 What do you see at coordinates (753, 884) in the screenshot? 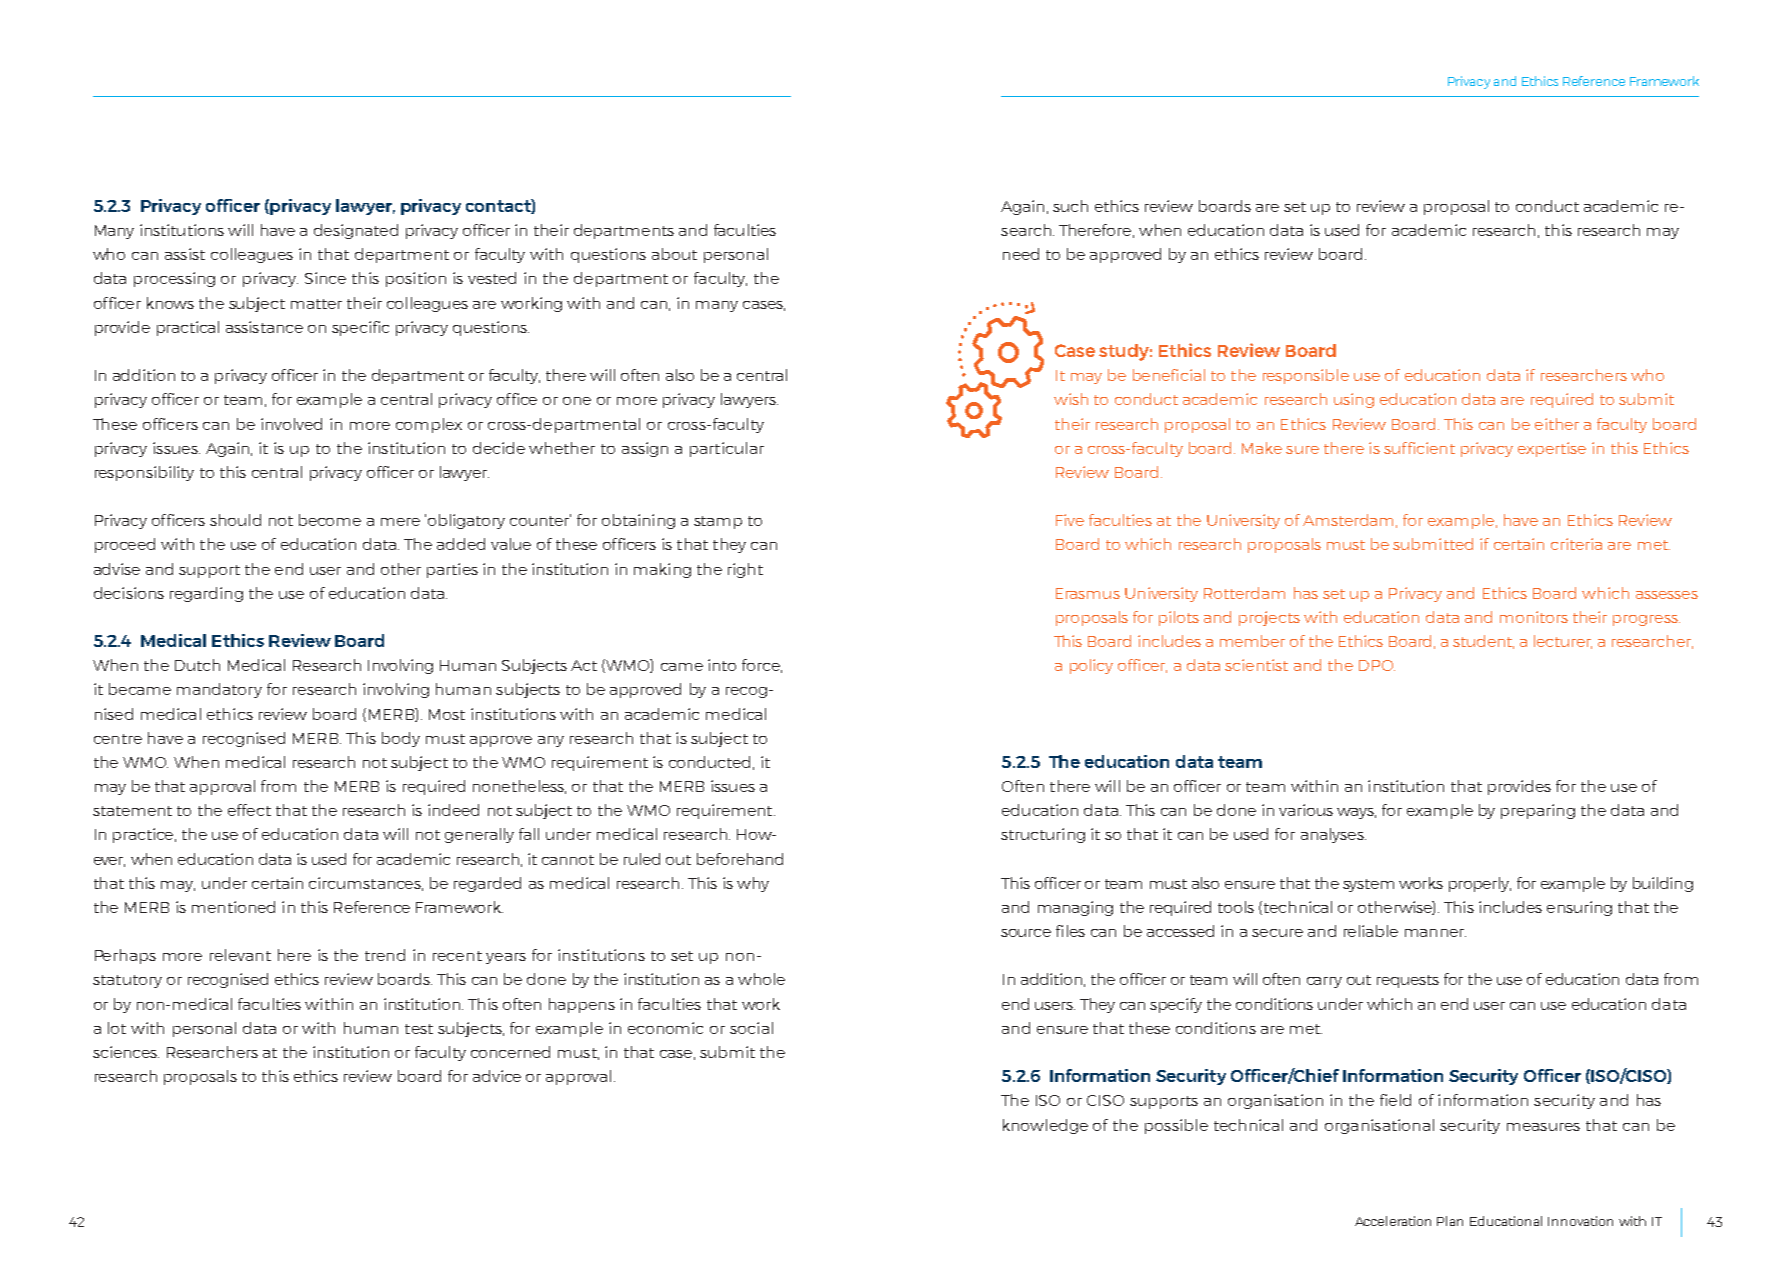
I see `why` at bounding box center [753, 884].
